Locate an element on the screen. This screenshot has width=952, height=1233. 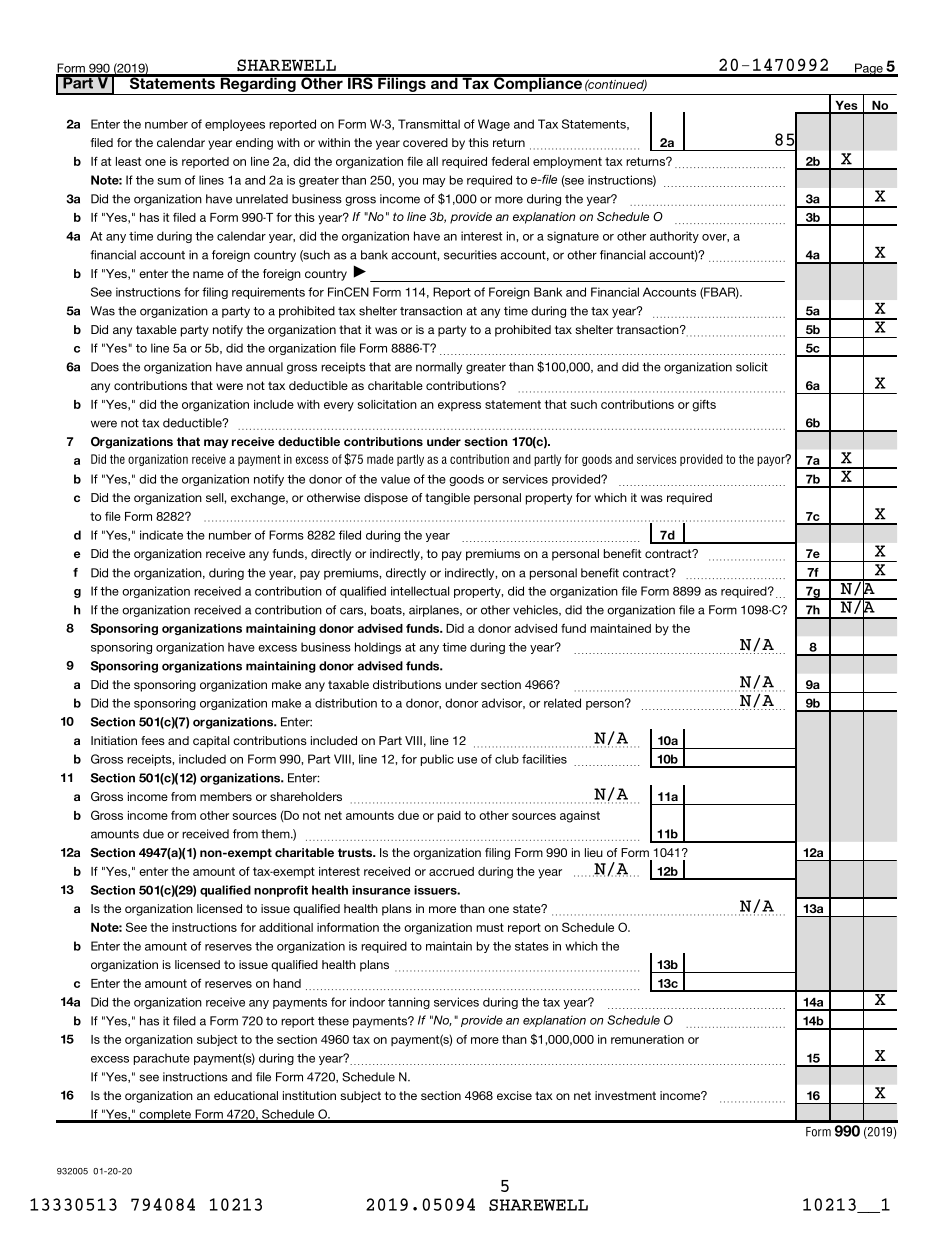
employment is located at coordinates (567, 163).
